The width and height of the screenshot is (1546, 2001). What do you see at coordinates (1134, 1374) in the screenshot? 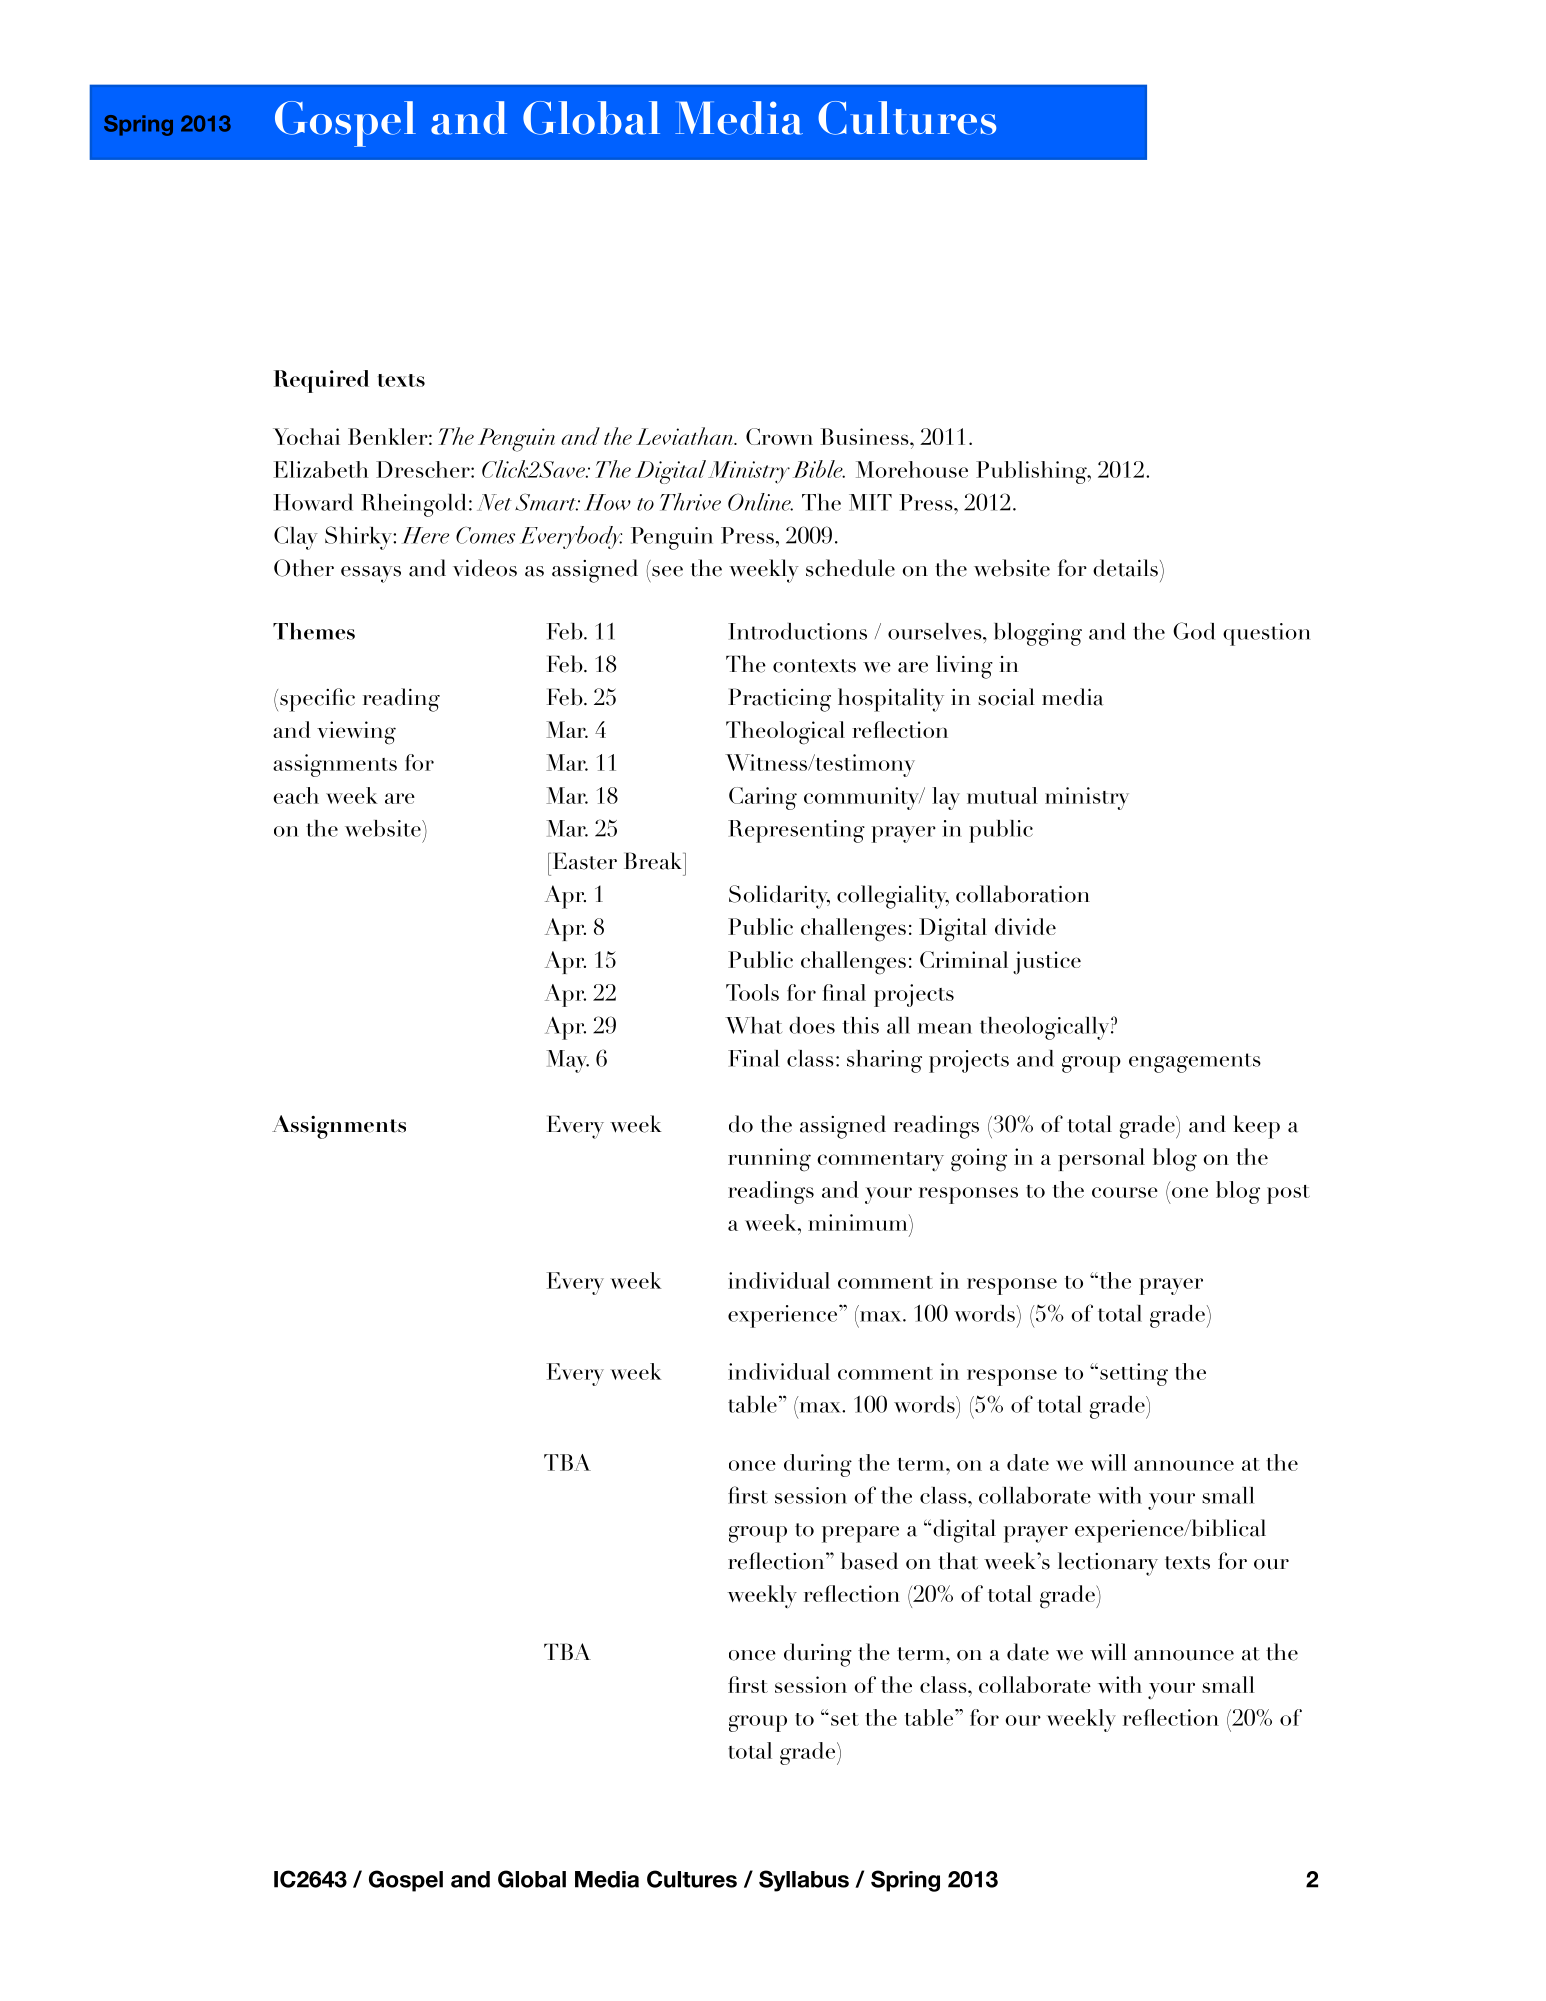
I see `setting` at bounding box center [1134, 1374].
